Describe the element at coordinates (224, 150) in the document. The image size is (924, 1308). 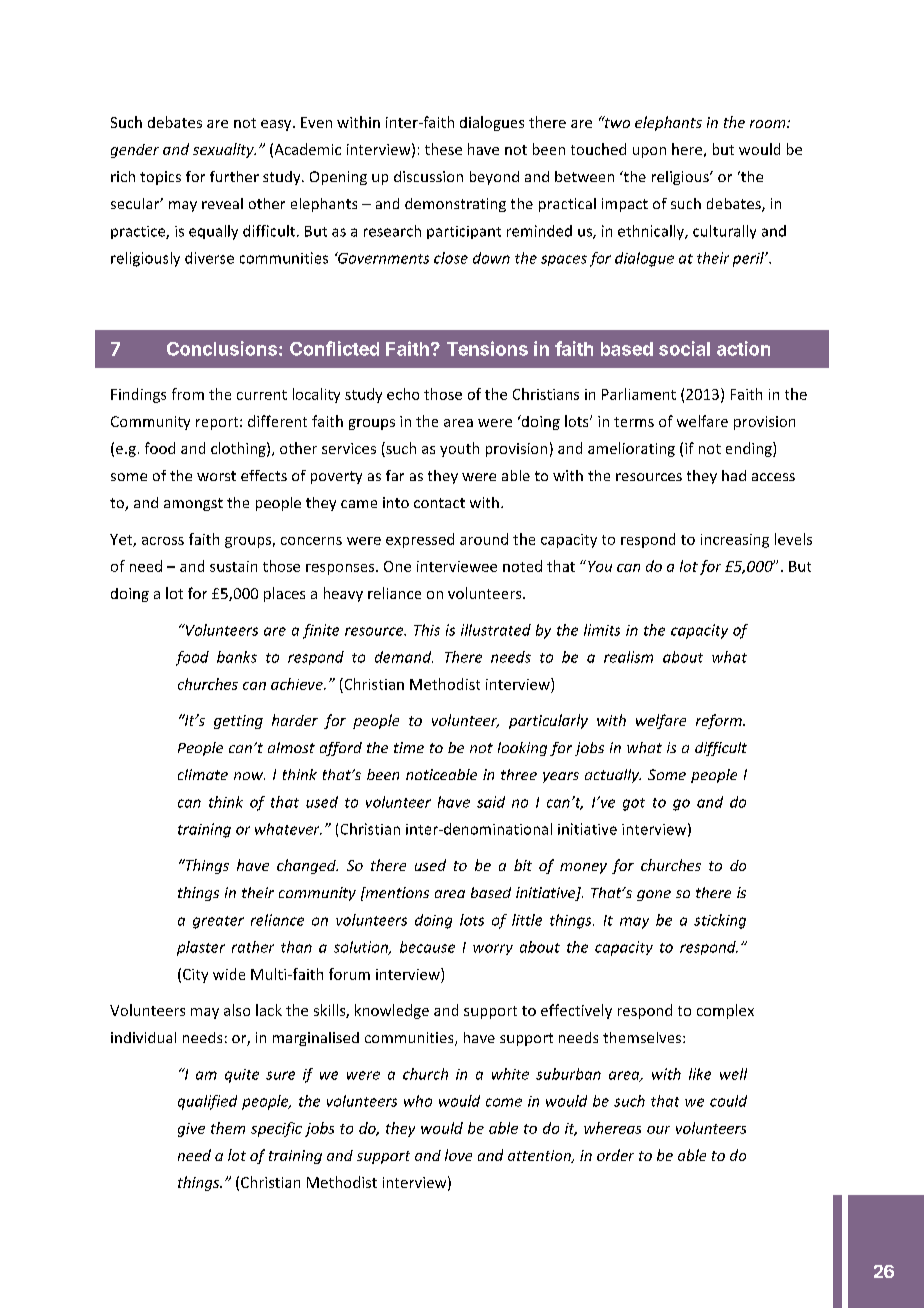
I see `sexuality` at that location.
